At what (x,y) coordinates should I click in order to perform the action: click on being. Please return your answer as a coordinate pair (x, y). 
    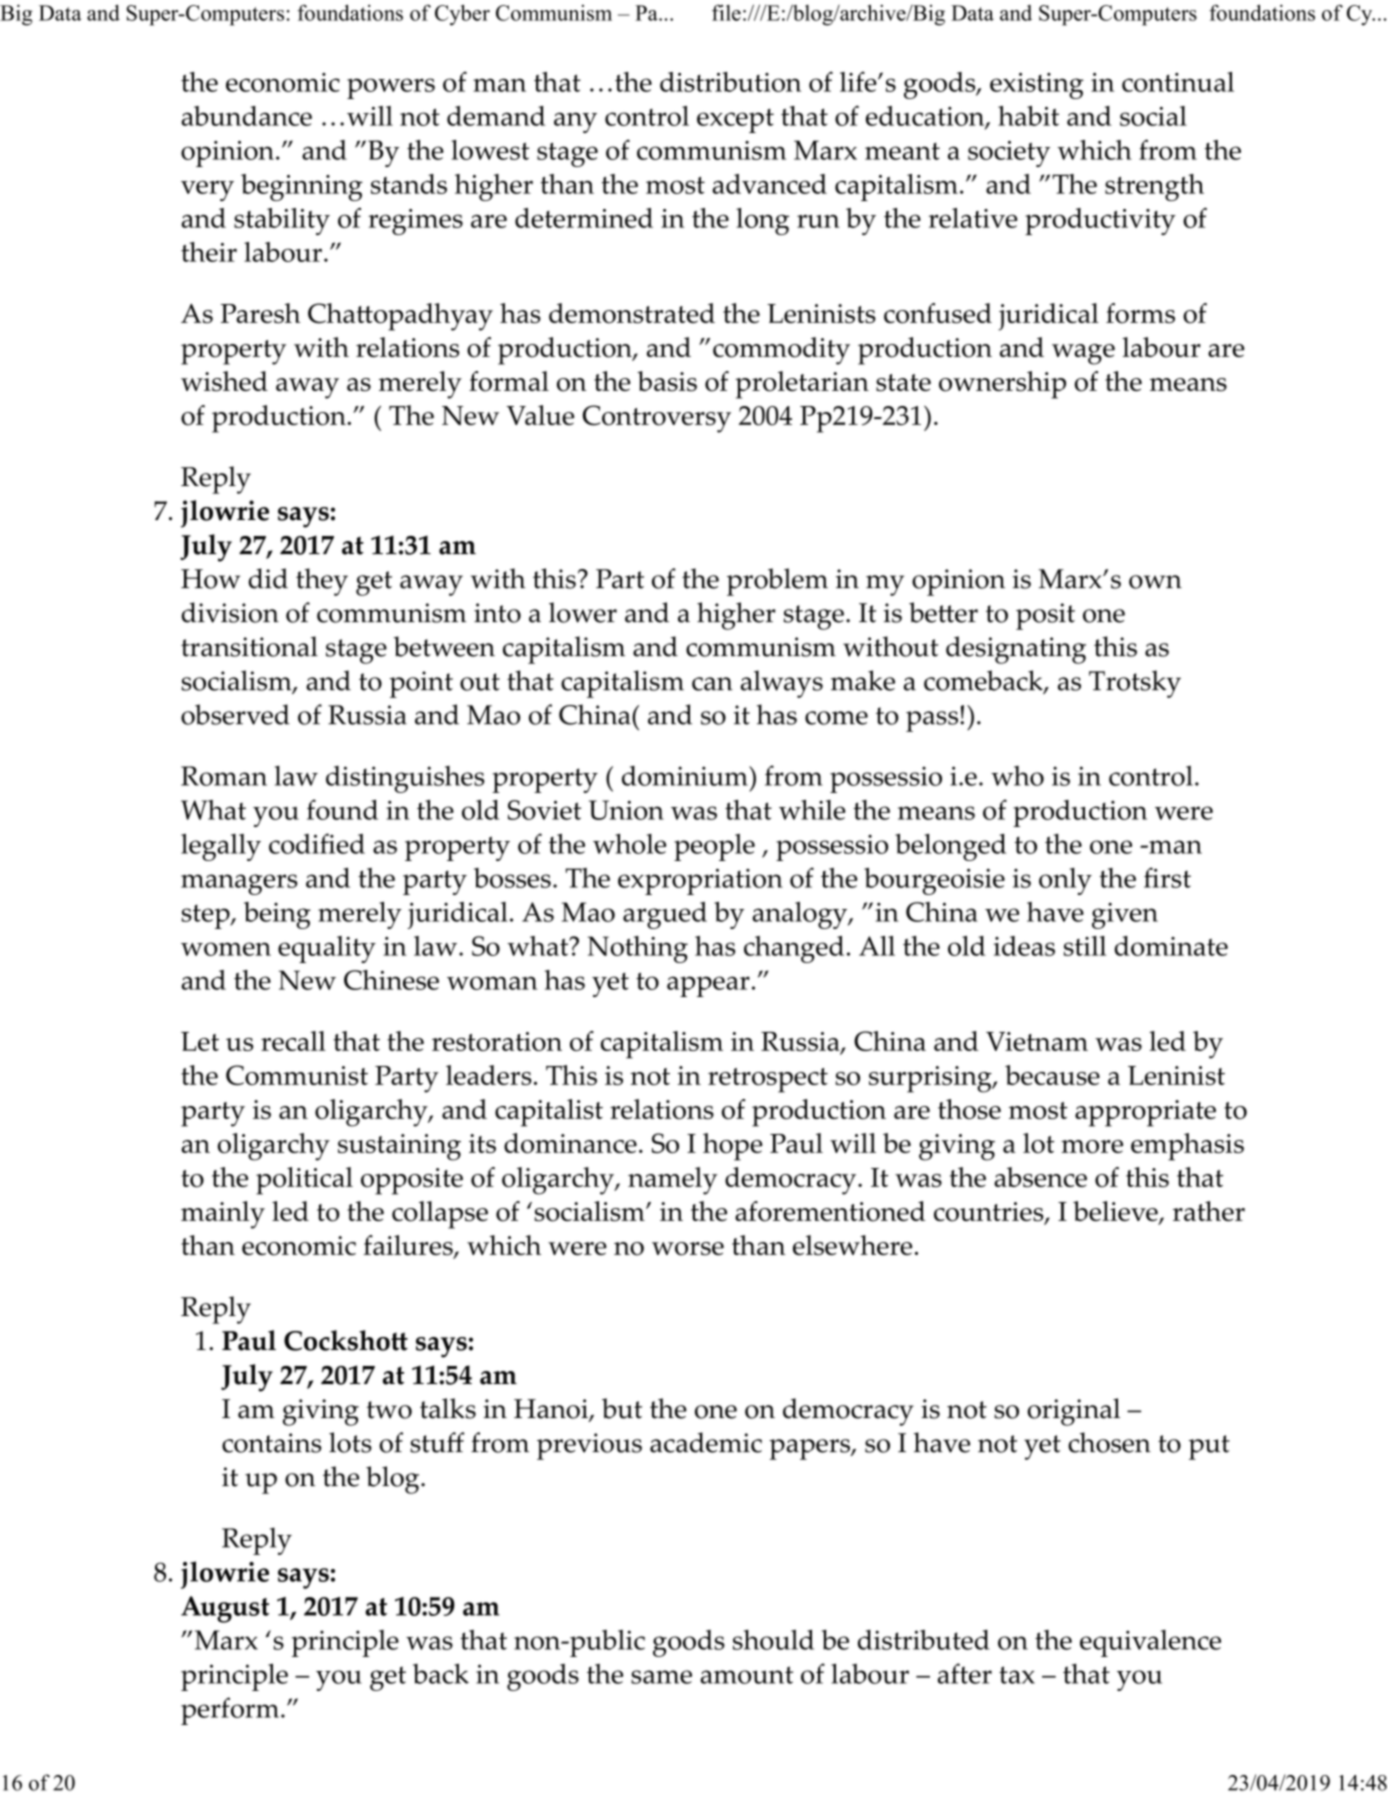
    Looking at the image, I should click on (277, 915).
